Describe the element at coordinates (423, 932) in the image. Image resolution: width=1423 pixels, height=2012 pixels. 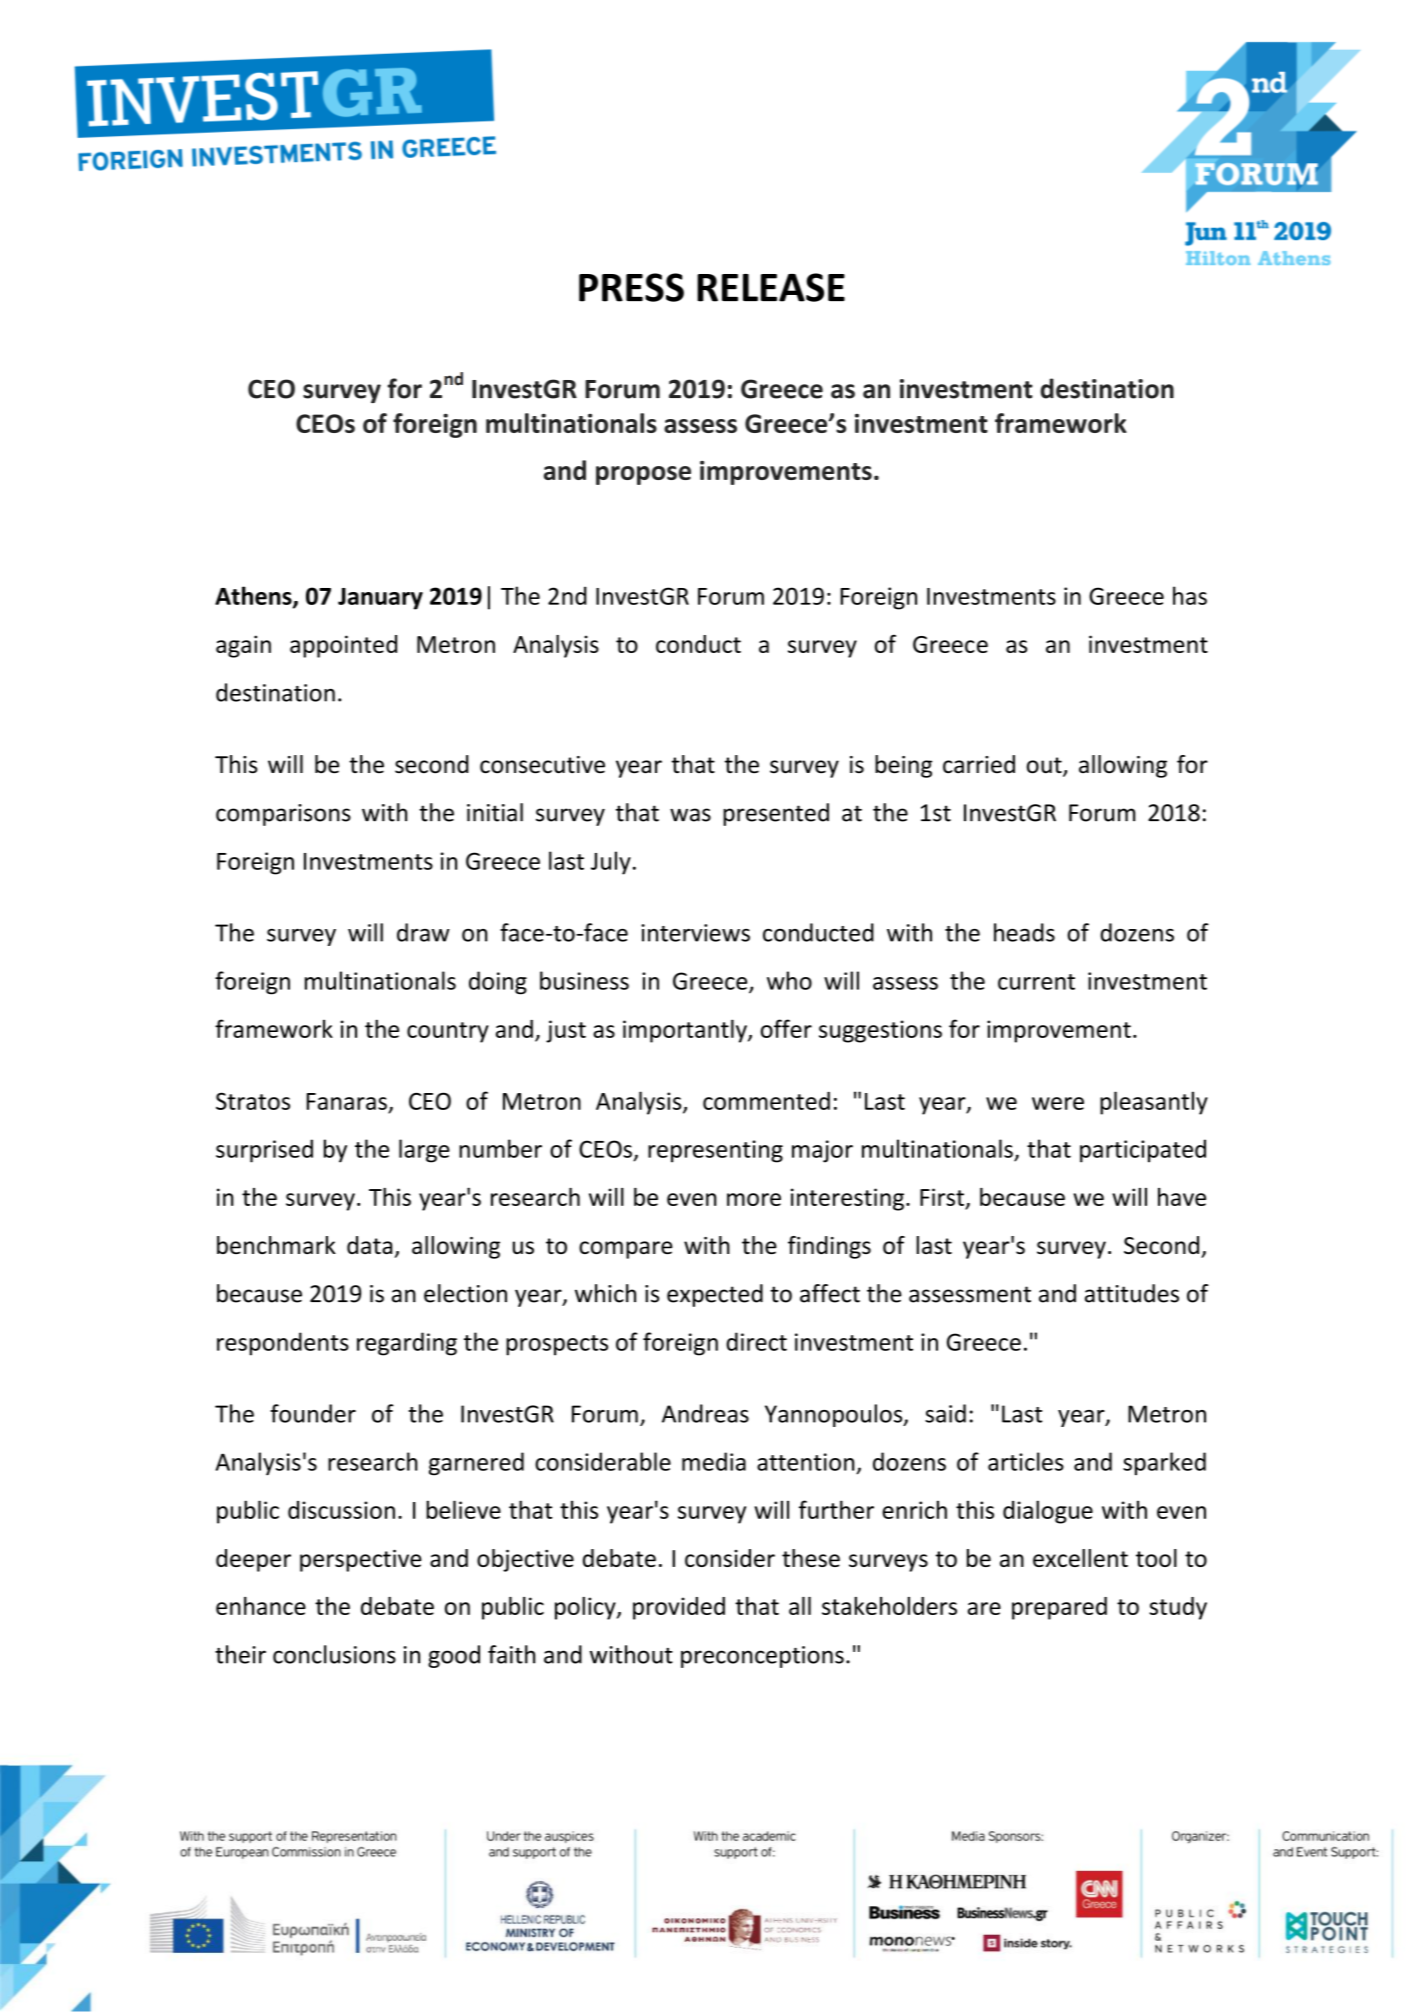
I see `draw` at that location.
